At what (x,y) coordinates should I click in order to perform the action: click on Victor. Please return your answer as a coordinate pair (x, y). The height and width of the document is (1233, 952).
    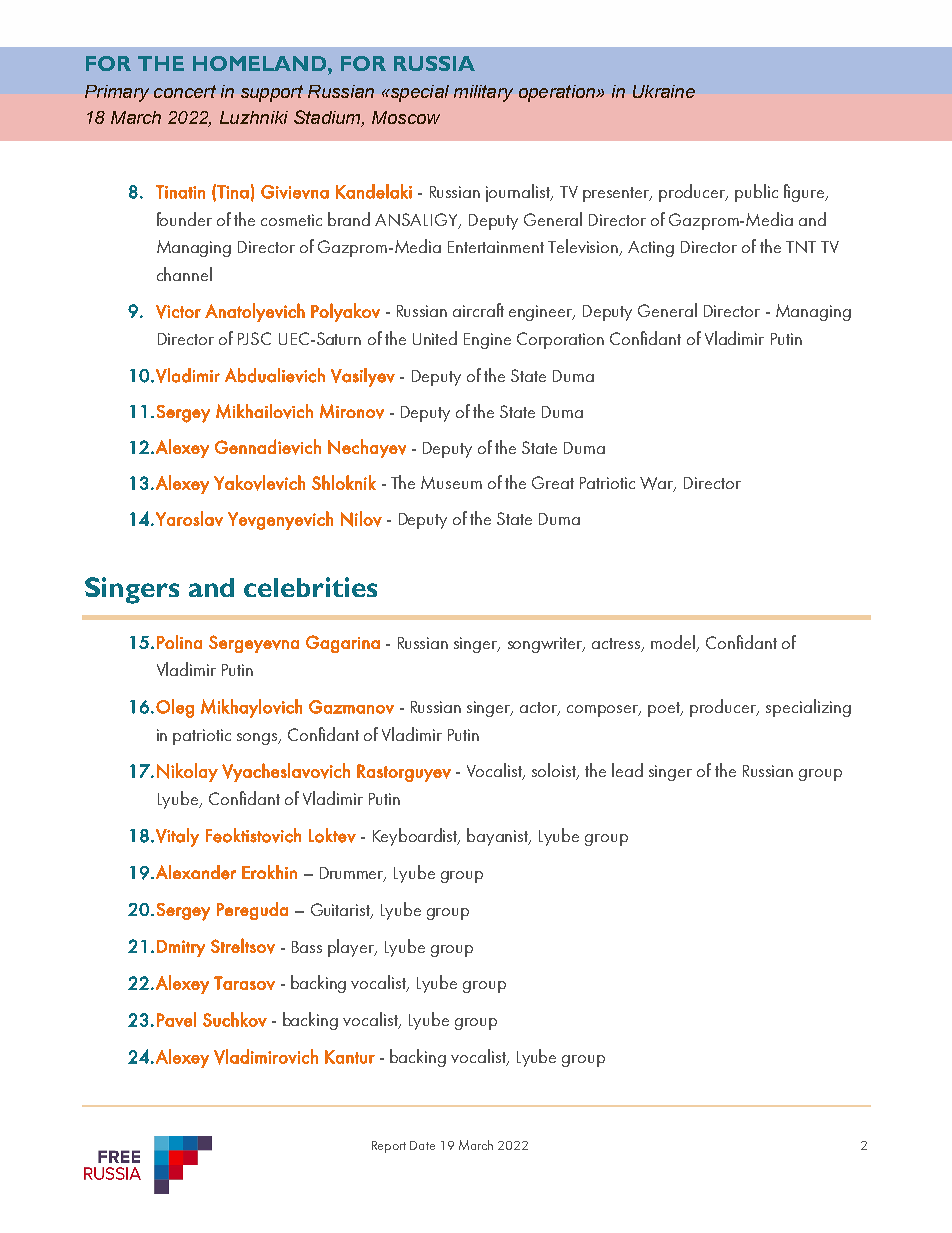
    Looking at the image, I should click on (178, 312).
